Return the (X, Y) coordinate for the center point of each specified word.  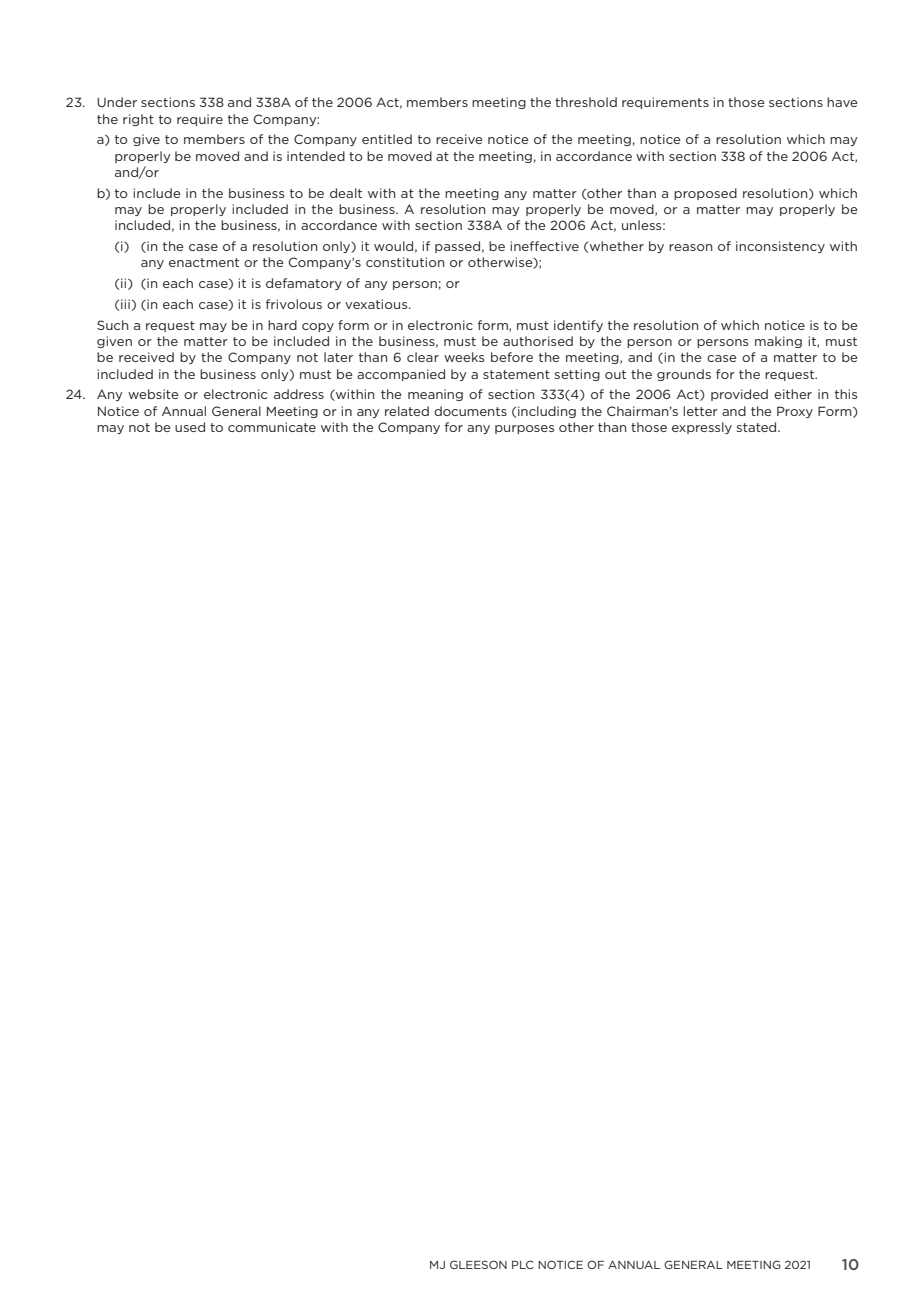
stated (758, 427)
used (190, 427)
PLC (523, 1264)
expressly (702, 428)
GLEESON (478, 1264)
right (138, 120)
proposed (705, 194)
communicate (272, 427)
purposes (524, 429)
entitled (387, 139)
